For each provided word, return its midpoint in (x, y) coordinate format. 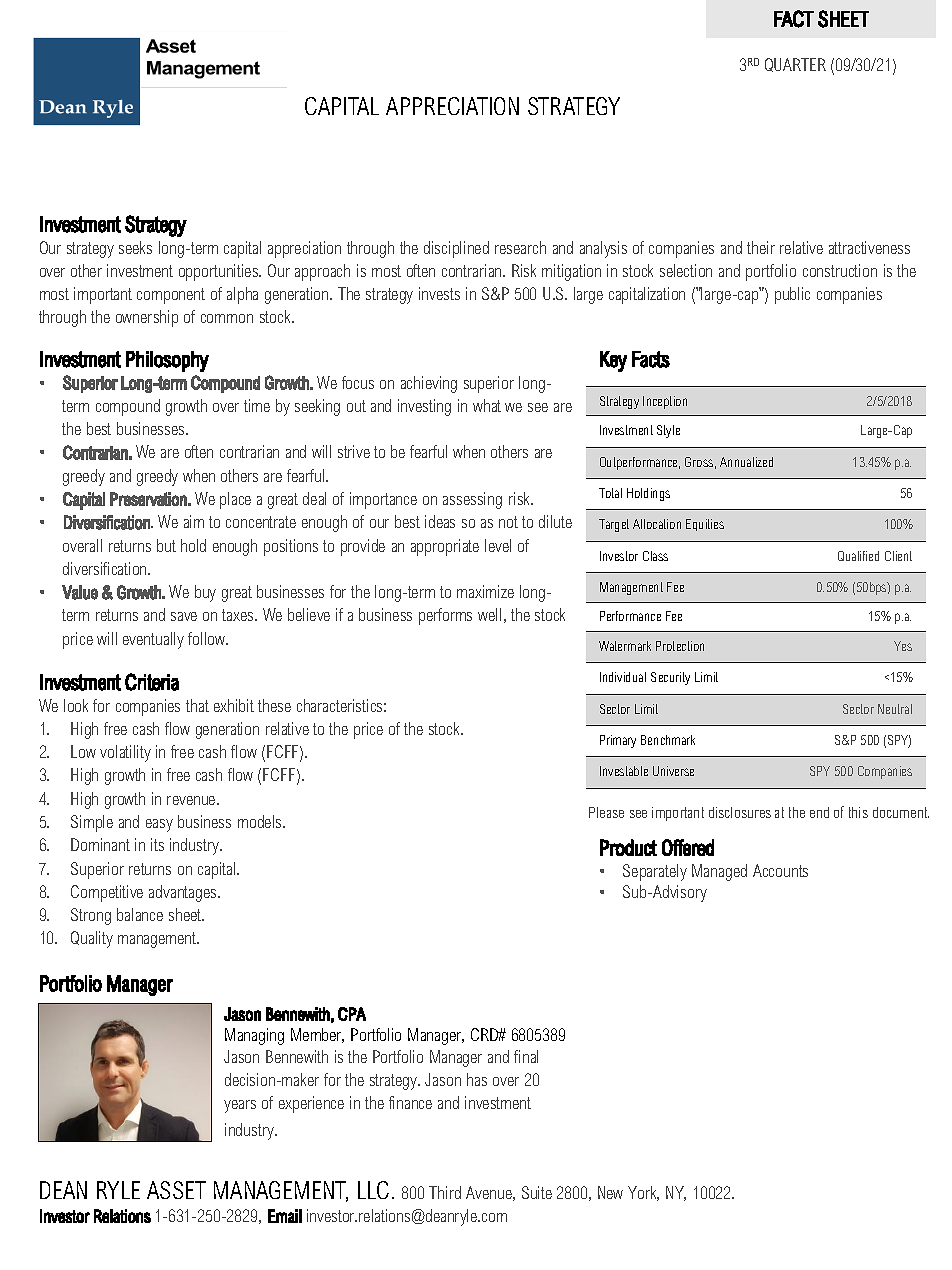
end (819, 812)
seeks (135, 247)
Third (445, 1192)
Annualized (746, 462)
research (520, 247)
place (235, 500)
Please (606, 812)
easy (159, 825)
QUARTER (795, 65)
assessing (472, 500)
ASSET (176, 1190)
